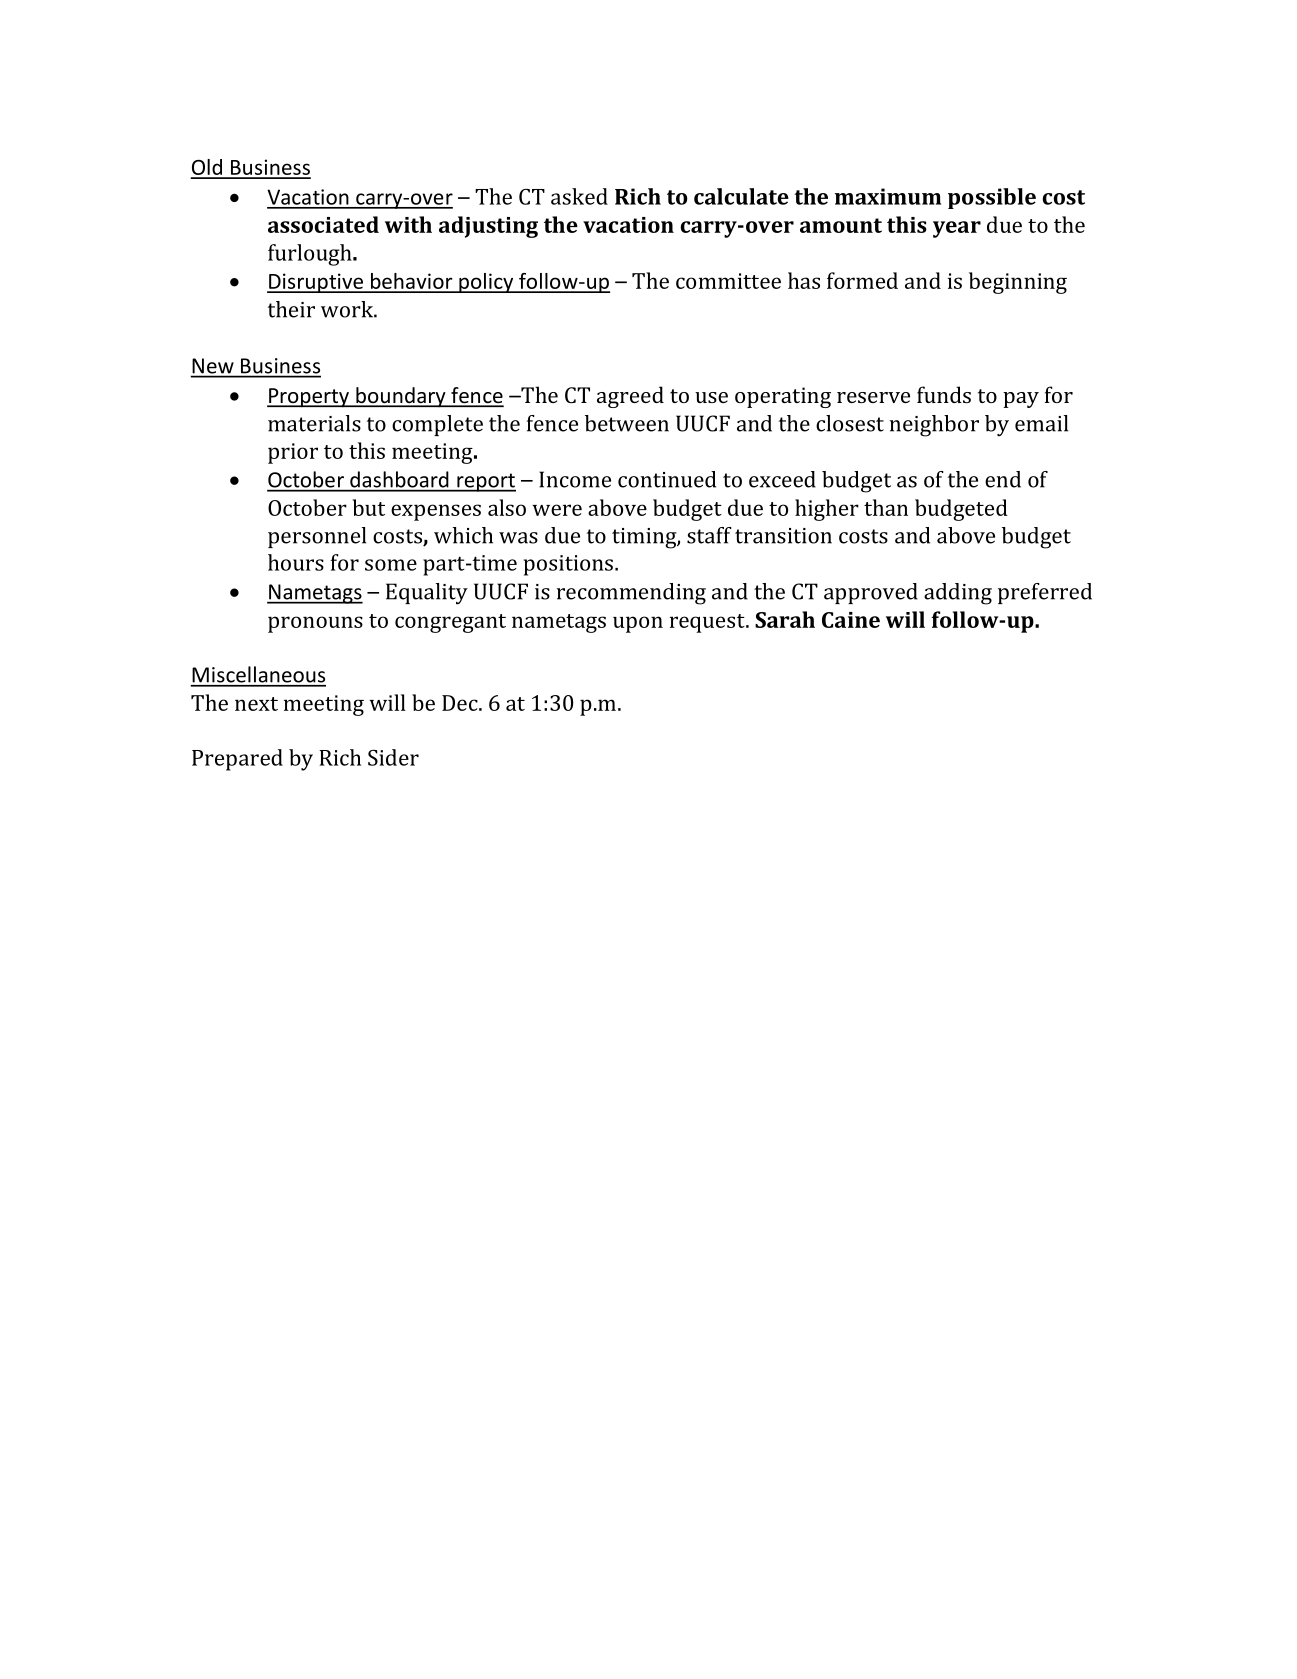  I want to click on agreed, so click(630, 397).
